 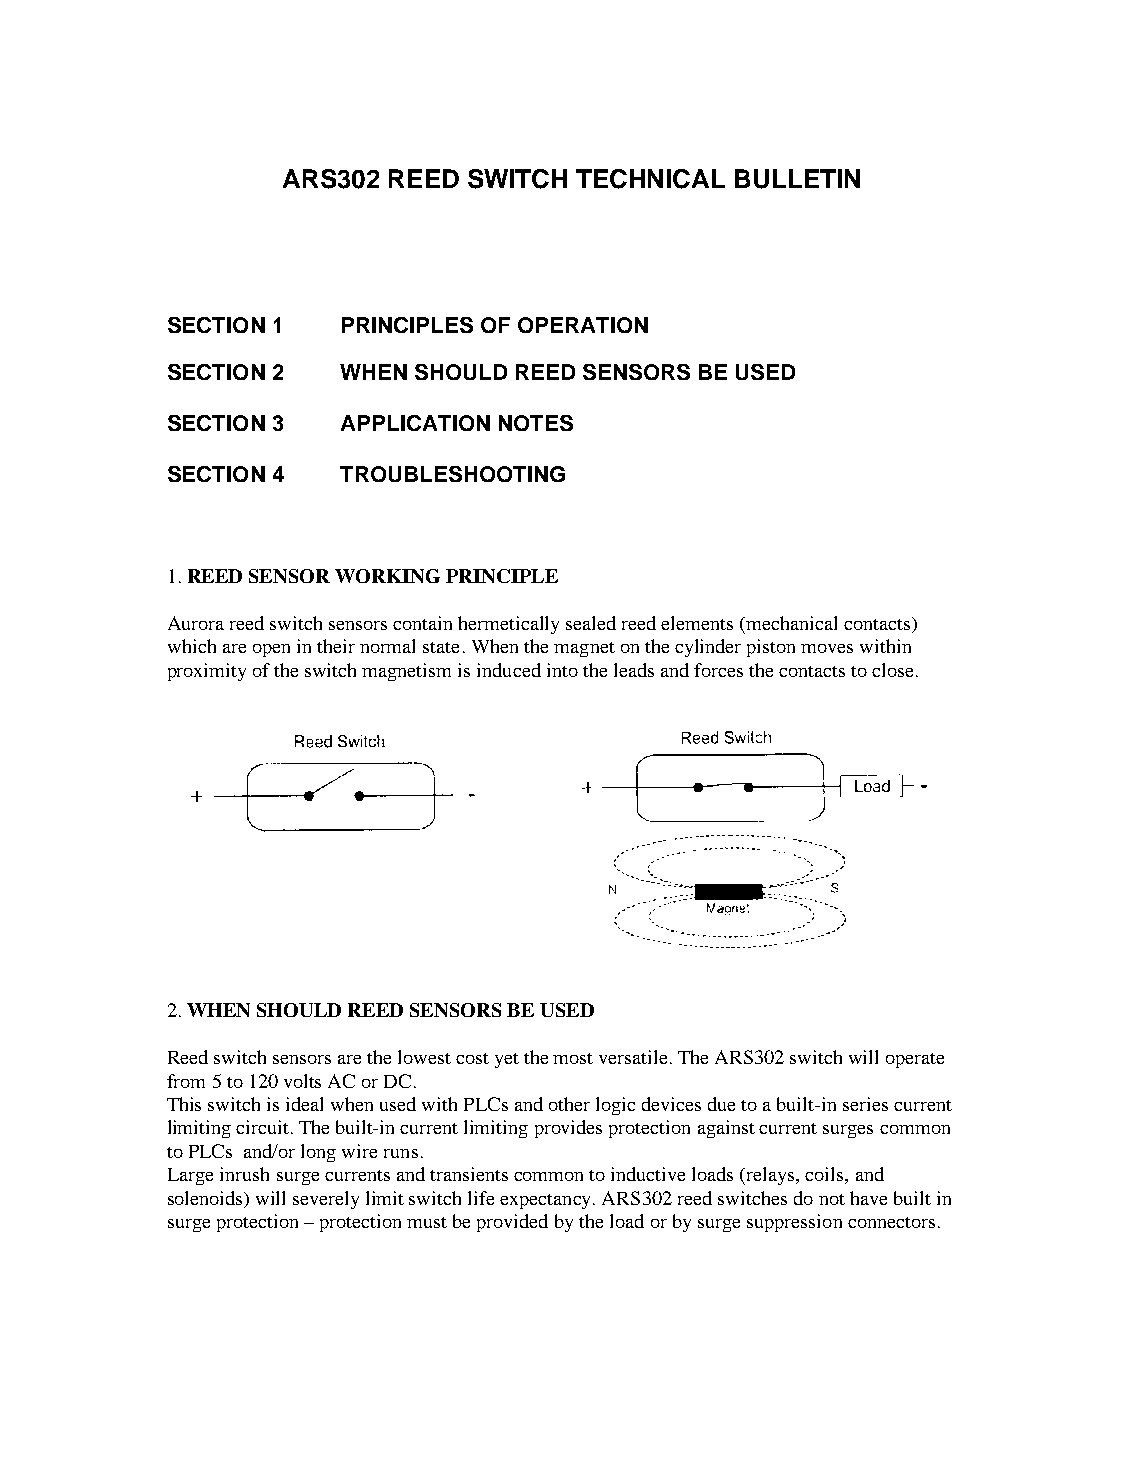 I want to click on expectancy, so click(x=547, y=1201).
